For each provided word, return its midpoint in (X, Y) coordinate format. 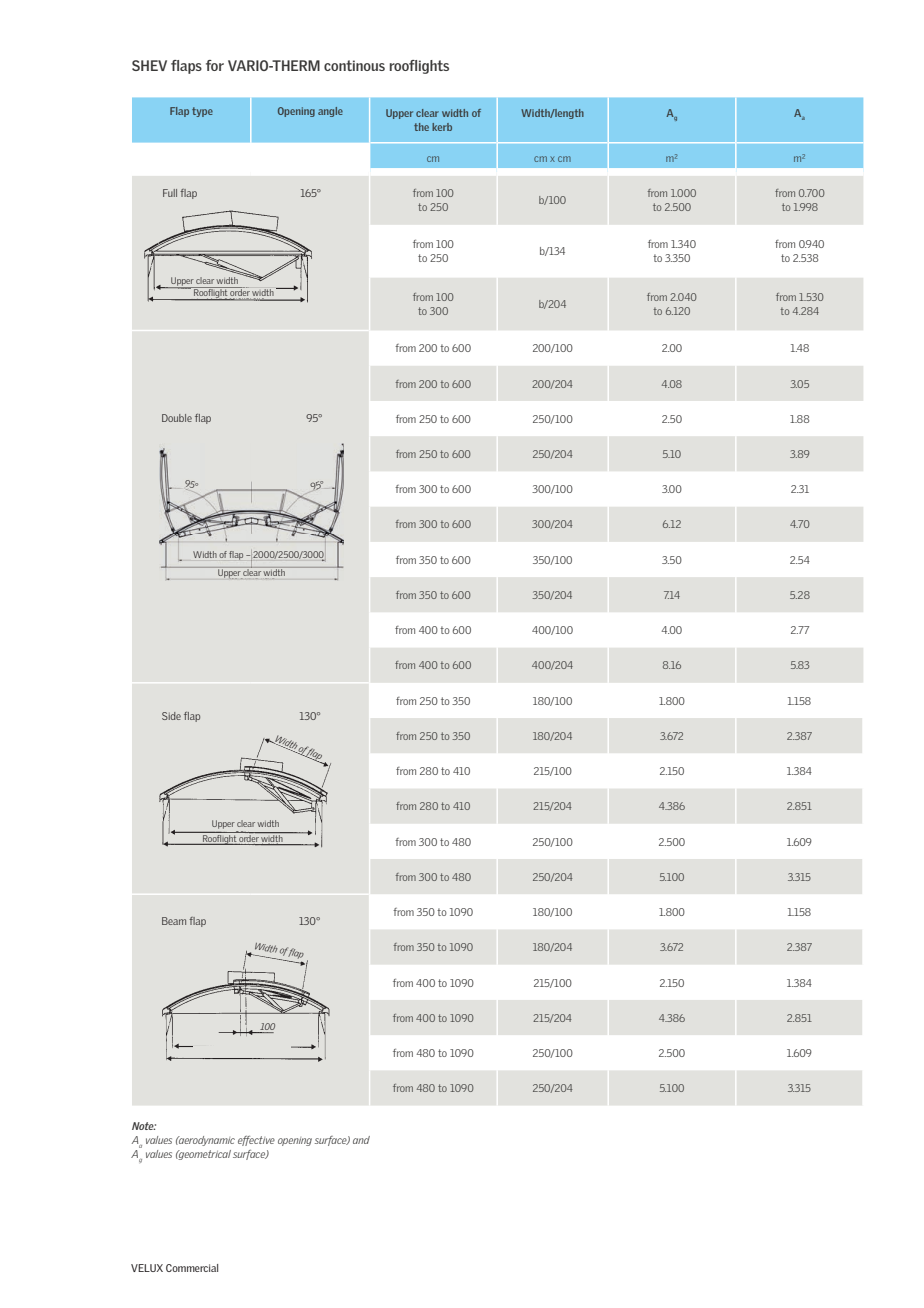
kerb (442, 127)
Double (177, 418)
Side (171, 716)
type (202, 112)
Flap (179, 112)
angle (330, 112)
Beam (174, 921)
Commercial (192, 1268)
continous (354, 65)
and (361, 1140)
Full (170, 193)
